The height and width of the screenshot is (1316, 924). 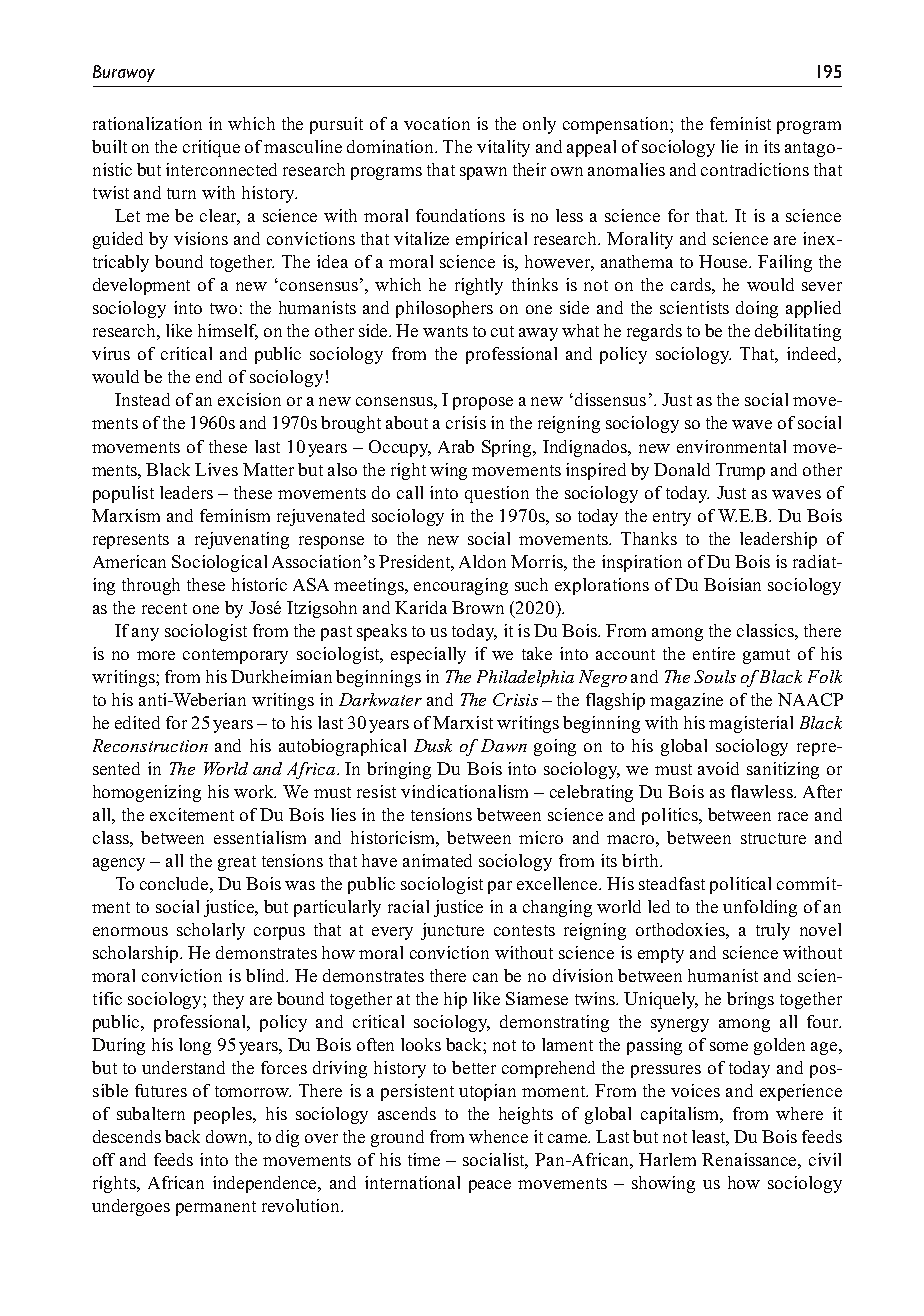 What do you see at coordinates (483, 403) in the screenshot?
I see `propose` at bounding box center [483, 403].
